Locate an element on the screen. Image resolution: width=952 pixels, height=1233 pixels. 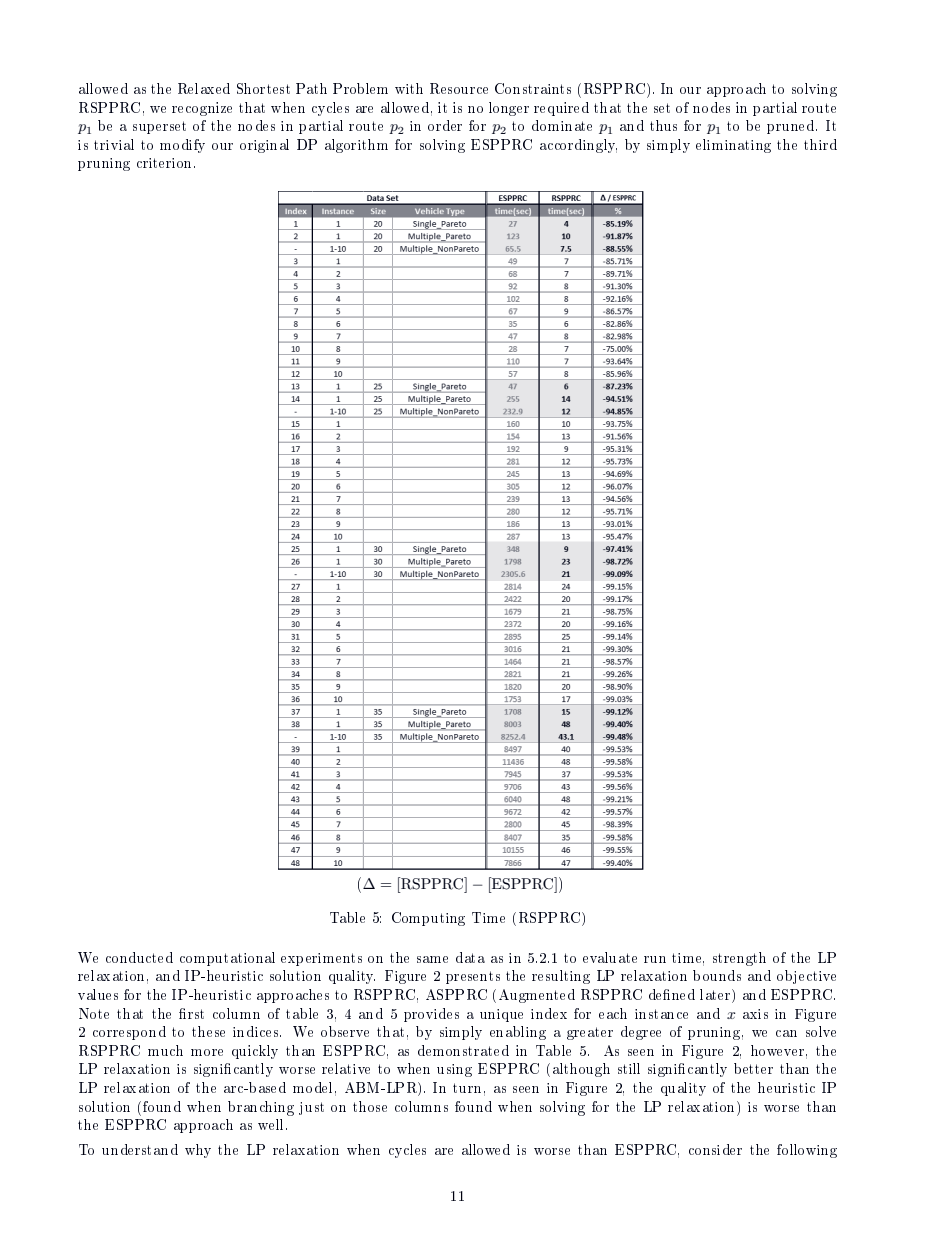
eliminating is located at coordinates (733, 146).
